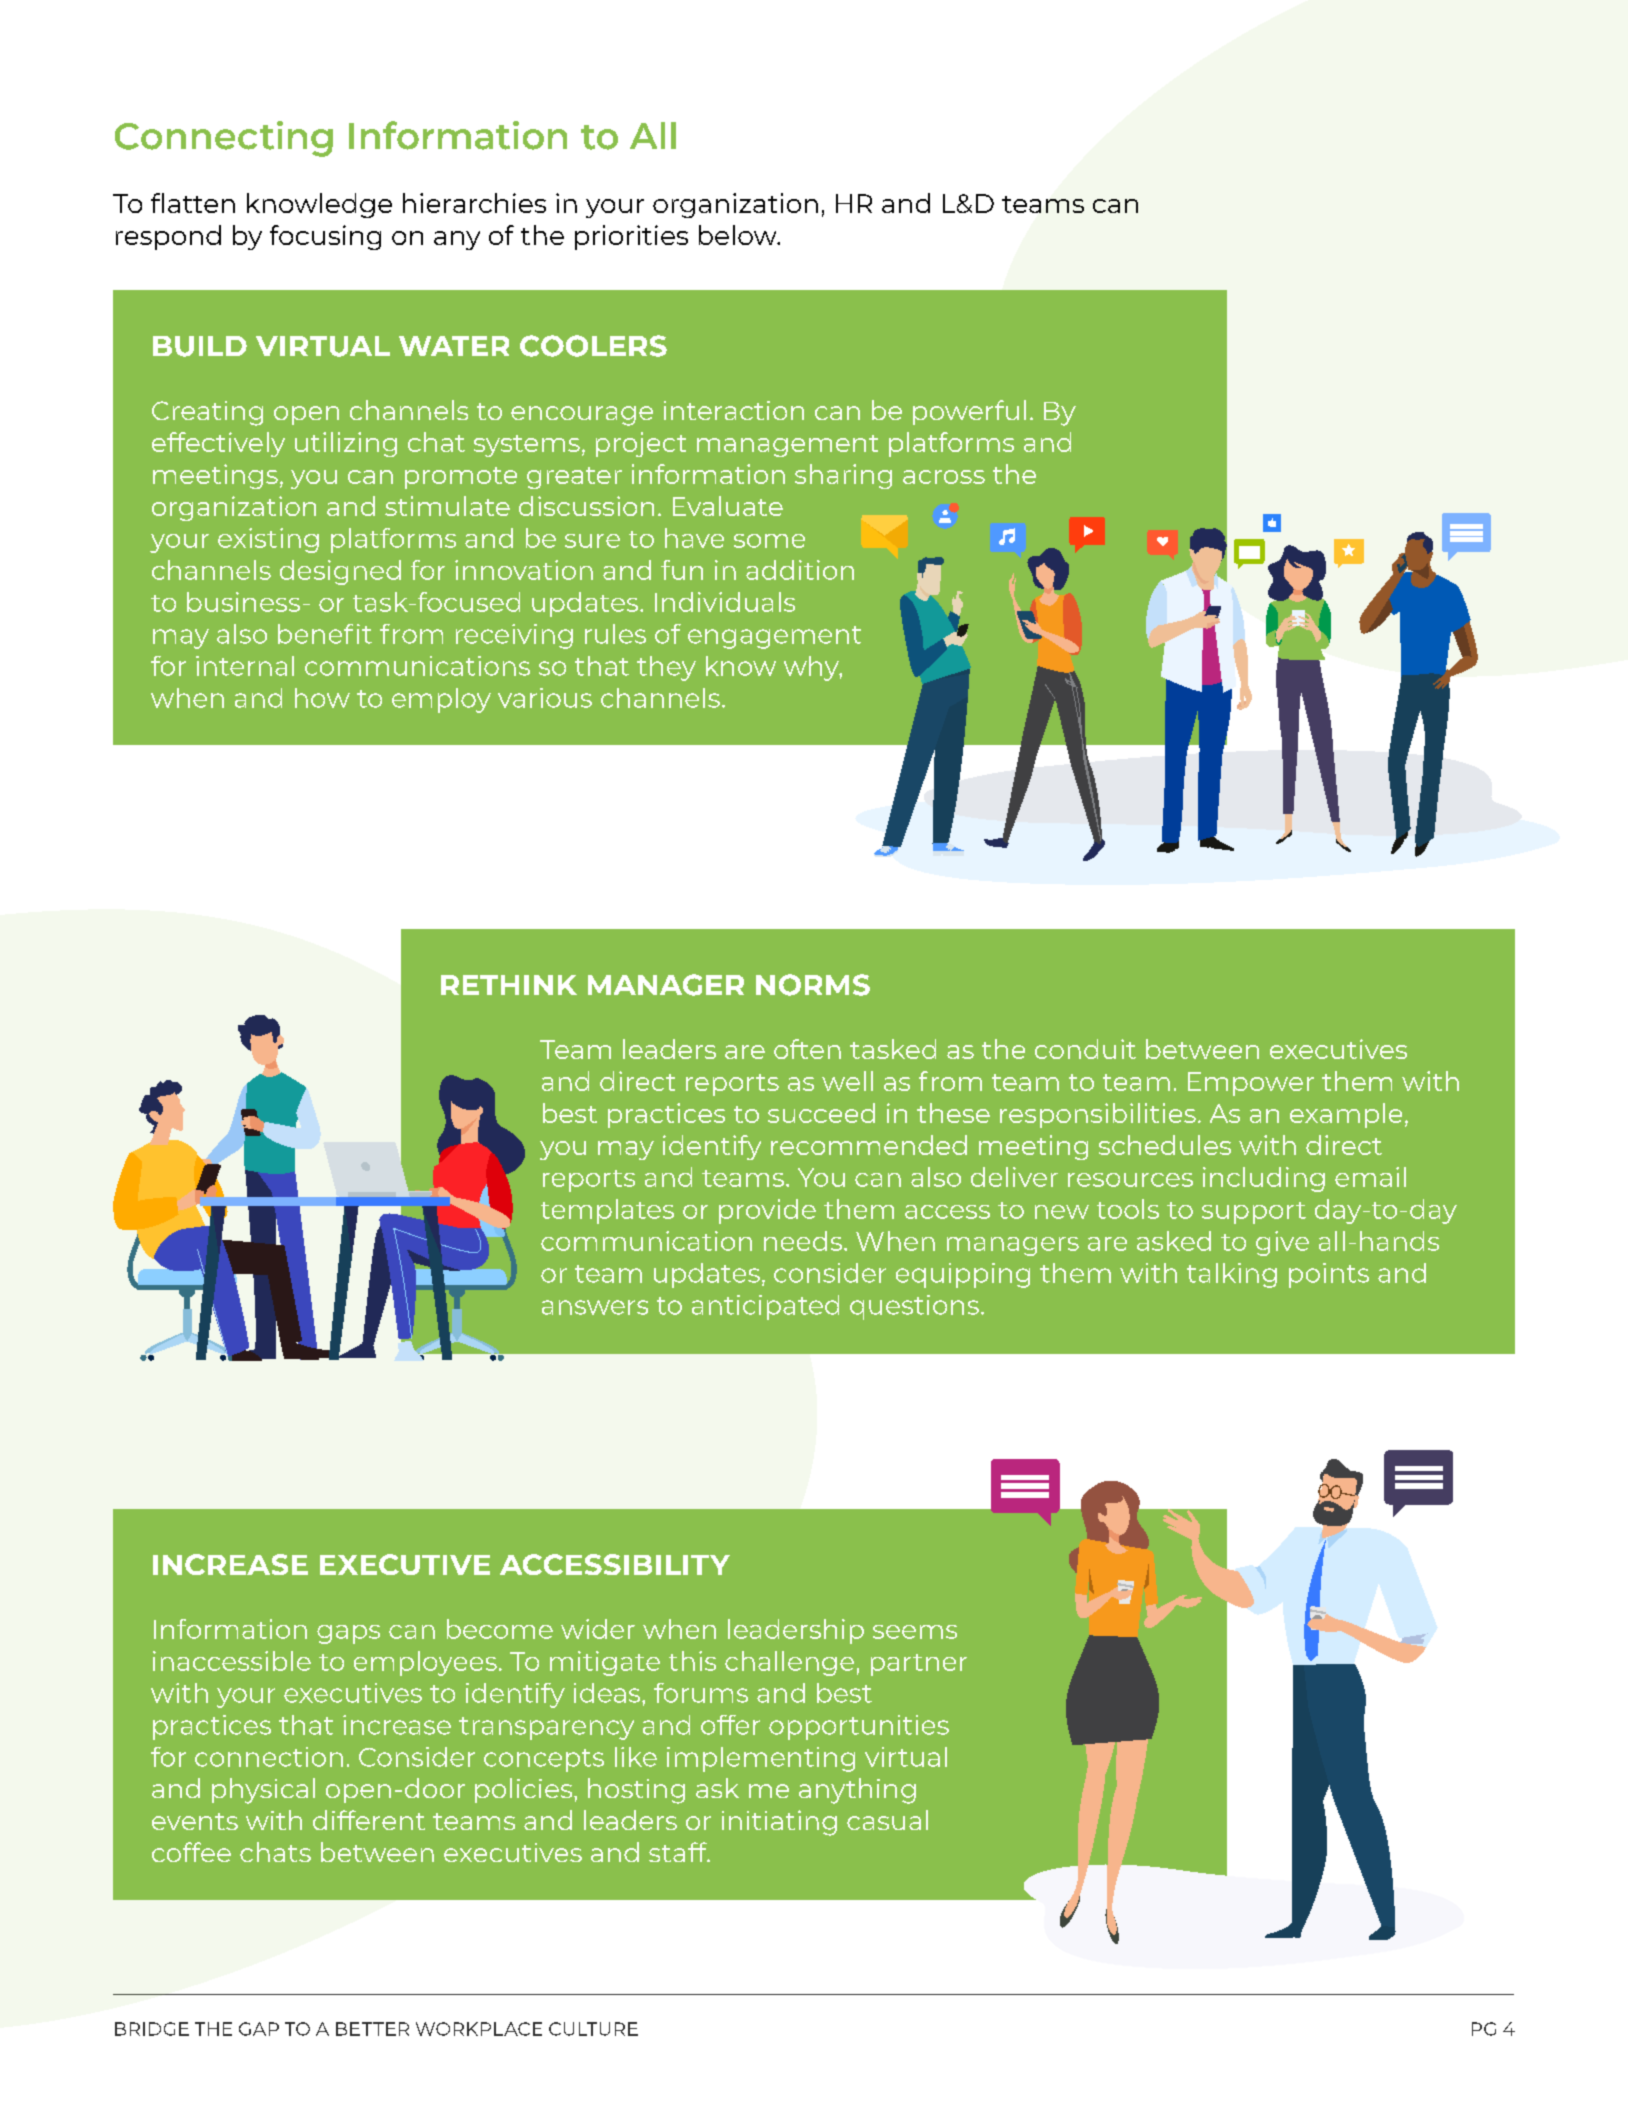 Image resolution: width=1628 pixels, height=2107 pixels. I want to click on gaps, so click(348, 1634).
